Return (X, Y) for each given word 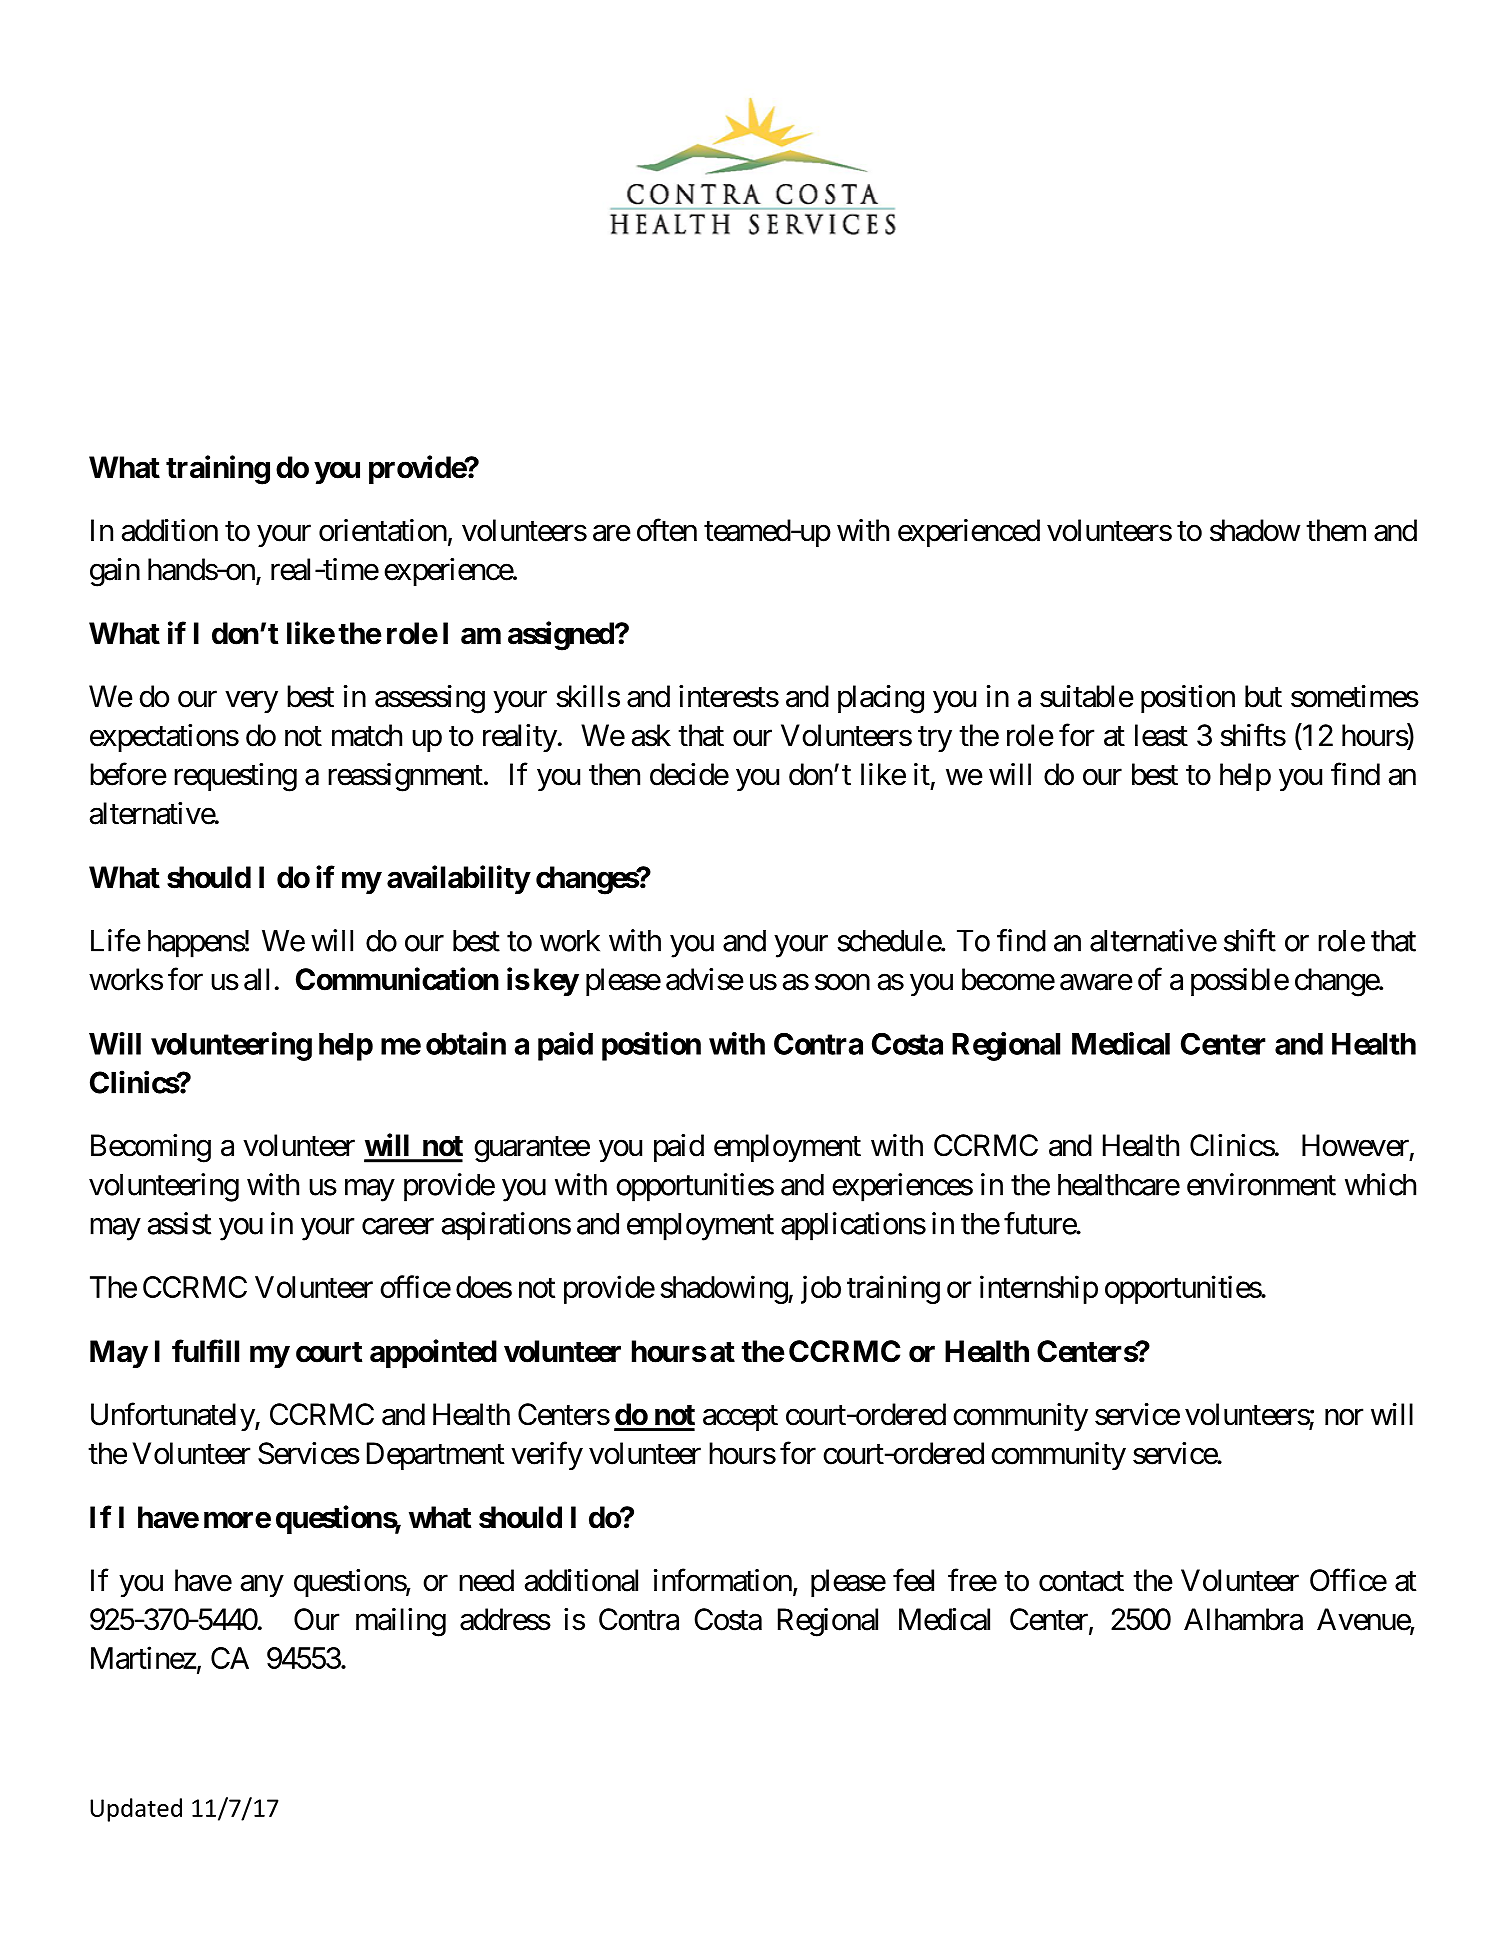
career (398, 1226)
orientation (383, 530)
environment (1261, 1184)
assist (179, 1223)
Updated (136, 1810)
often (667, 530)
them (1336, 530)
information (723, 1580)
